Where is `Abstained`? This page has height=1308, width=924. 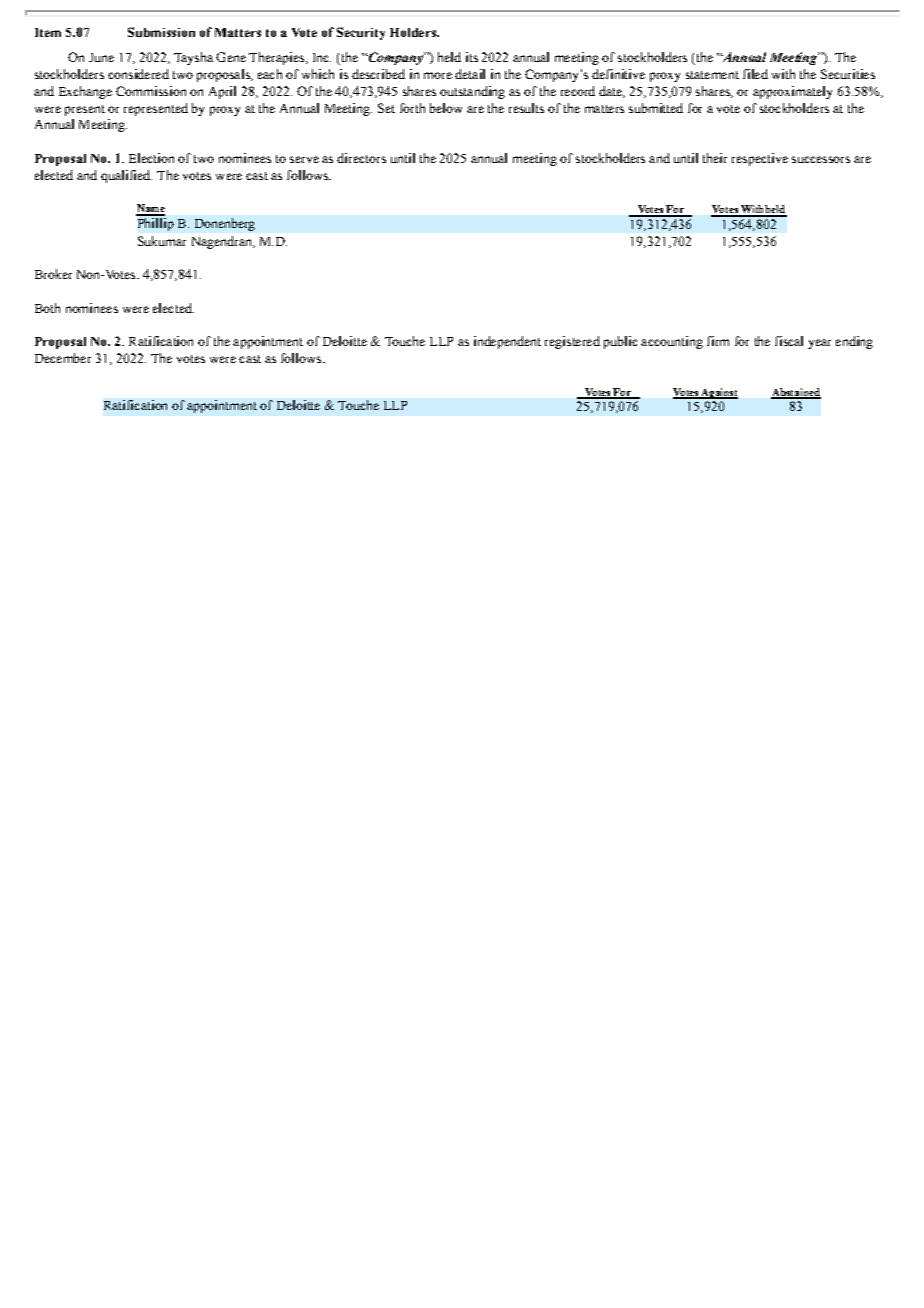
Abstained is located at coordinates (796, 393).
